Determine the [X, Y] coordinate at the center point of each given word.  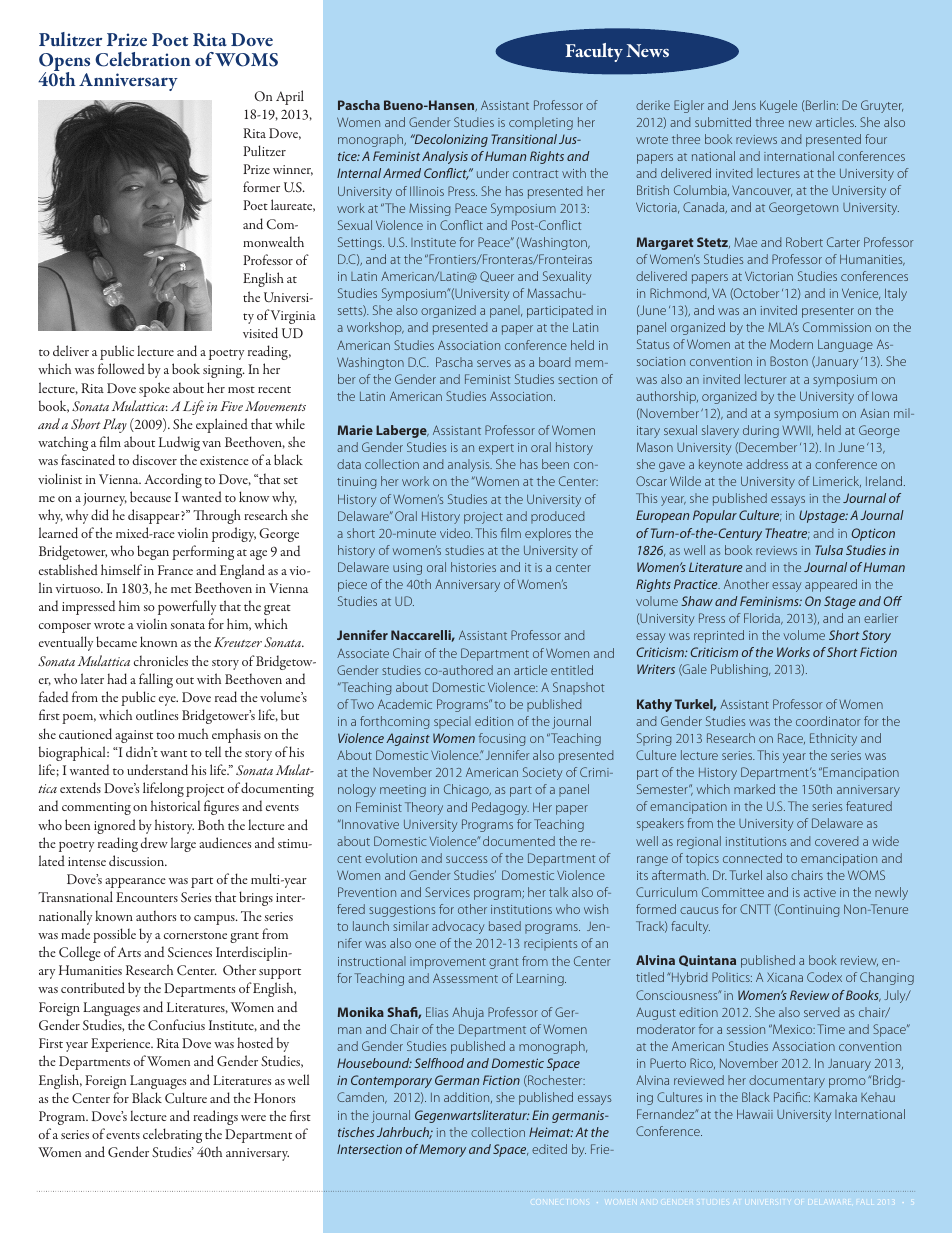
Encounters [147, 897]
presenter [828, 312]
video [456, 533]
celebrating [172, 1135]
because [150, 496]
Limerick [837, 481]
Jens [744, 105]
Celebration [143, 59]
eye [168, 701]
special [452, 722]
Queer [497, 276]
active [820, 892]
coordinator [828, 721]
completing [541, 123]
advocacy [458, 927]
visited [260, 332]
